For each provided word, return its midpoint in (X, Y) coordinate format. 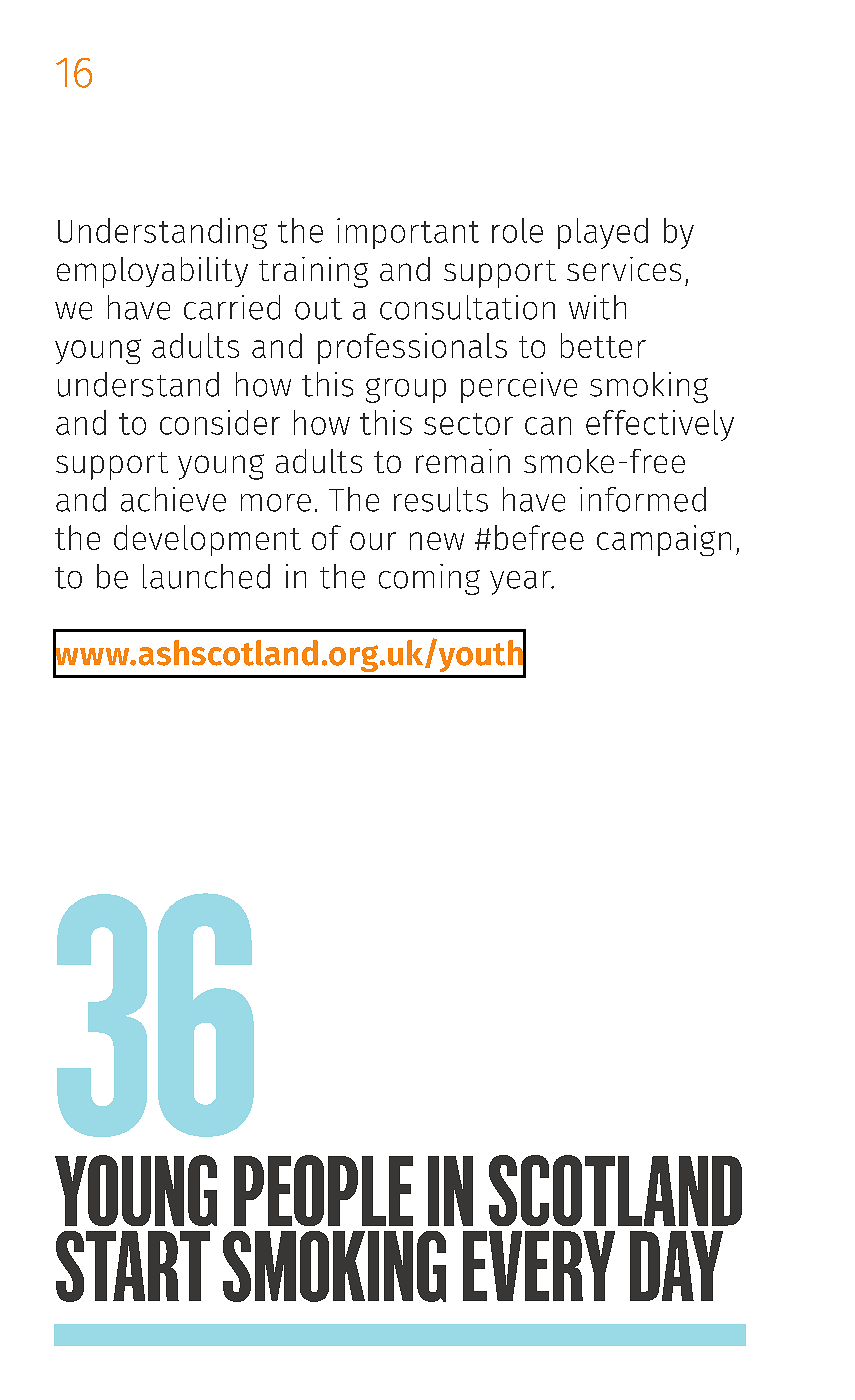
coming (429, 579)
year (521, 583)
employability (152, 272)
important (408, 233)
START (133, 1266)
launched (206, 576)
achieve (173, 499)
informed (643, 499)
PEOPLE (323, 1190)
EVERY (539, 1266)
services (624, 269)
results (441, 499)
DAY (676, 1266)
